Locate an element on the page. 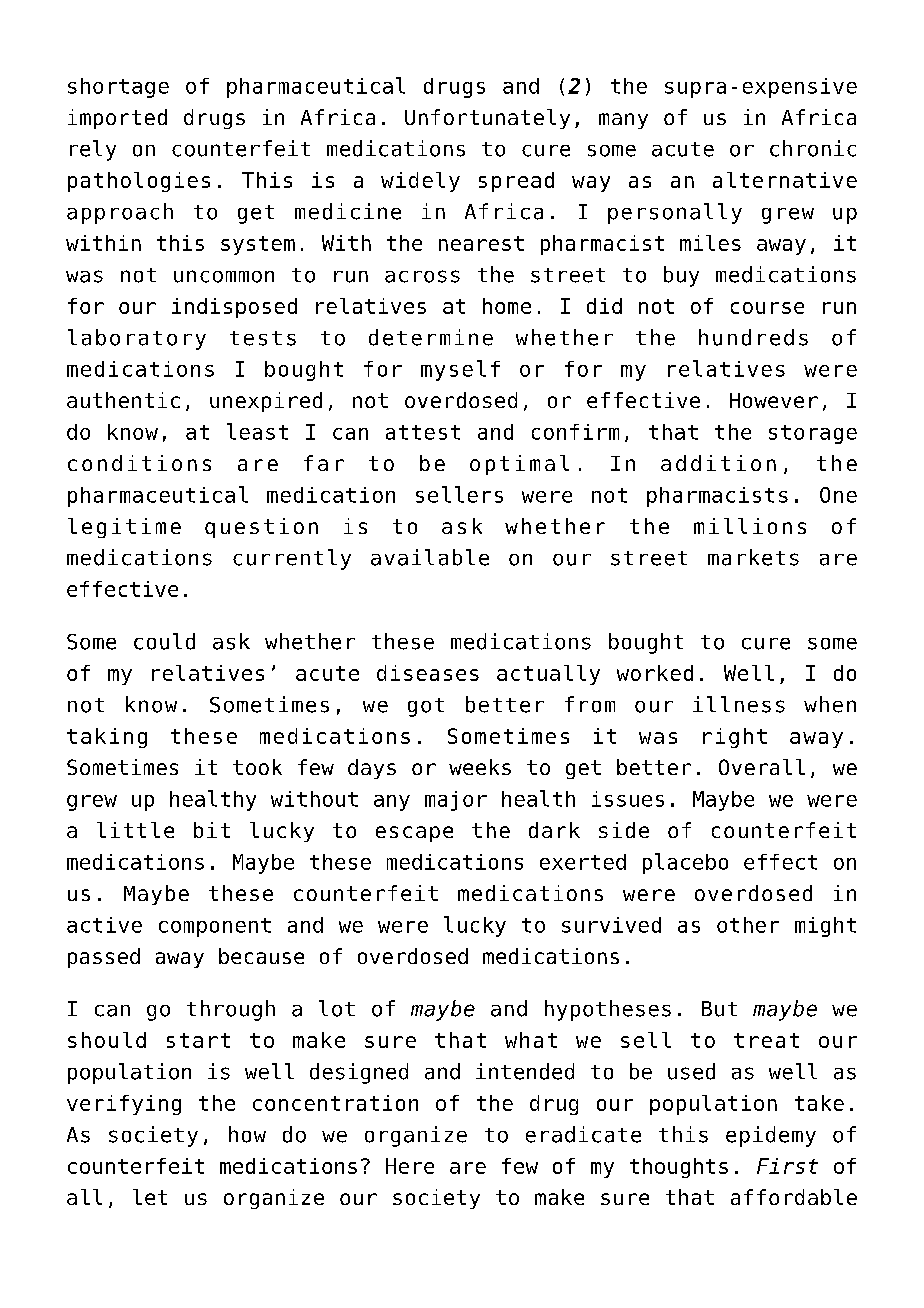 The image size is (924, 1308). chronic is located at coordinates (813, 148).
